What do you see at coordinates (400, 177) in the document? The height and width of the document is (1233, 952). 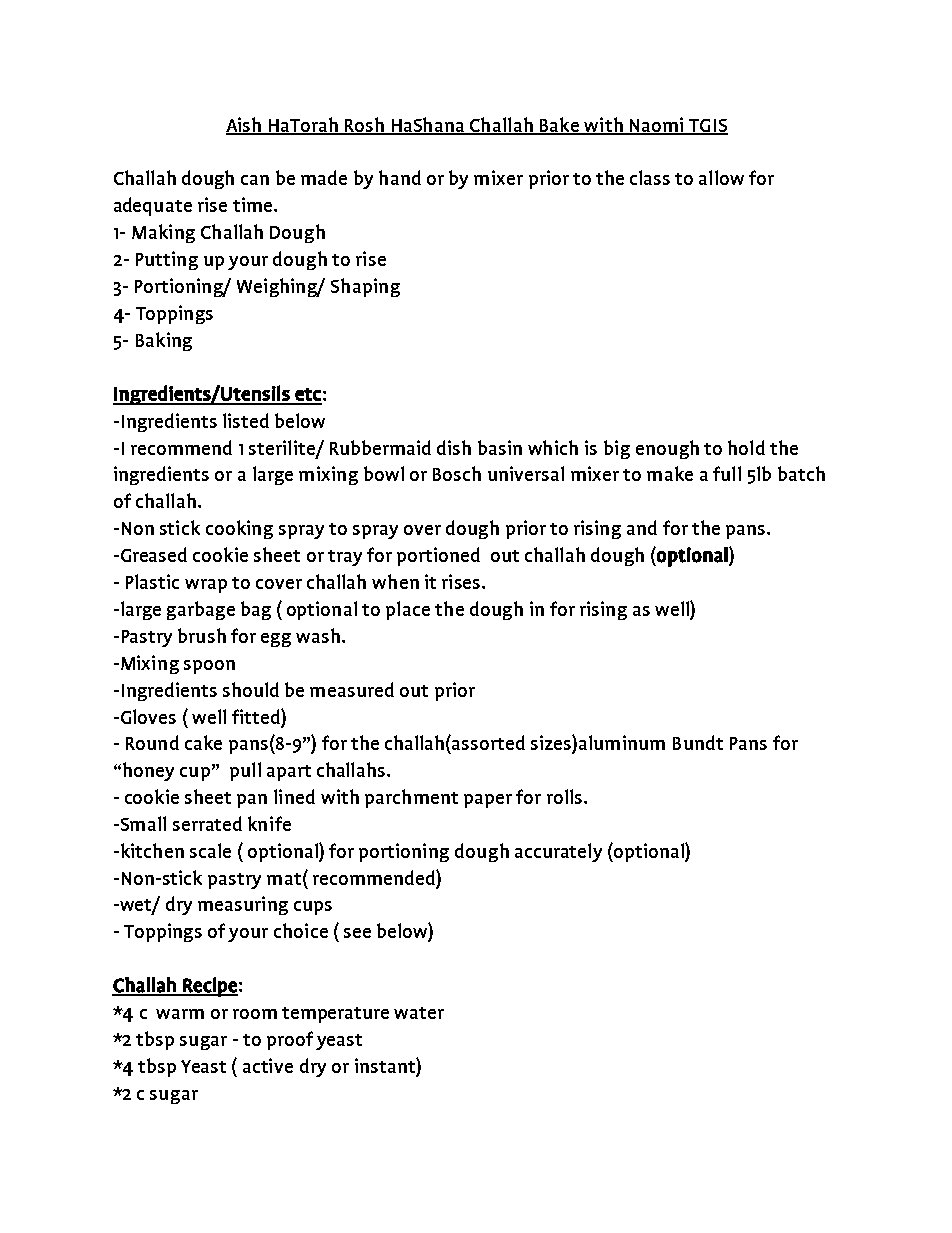 I see `hand` at bounding box center [400, 177].
